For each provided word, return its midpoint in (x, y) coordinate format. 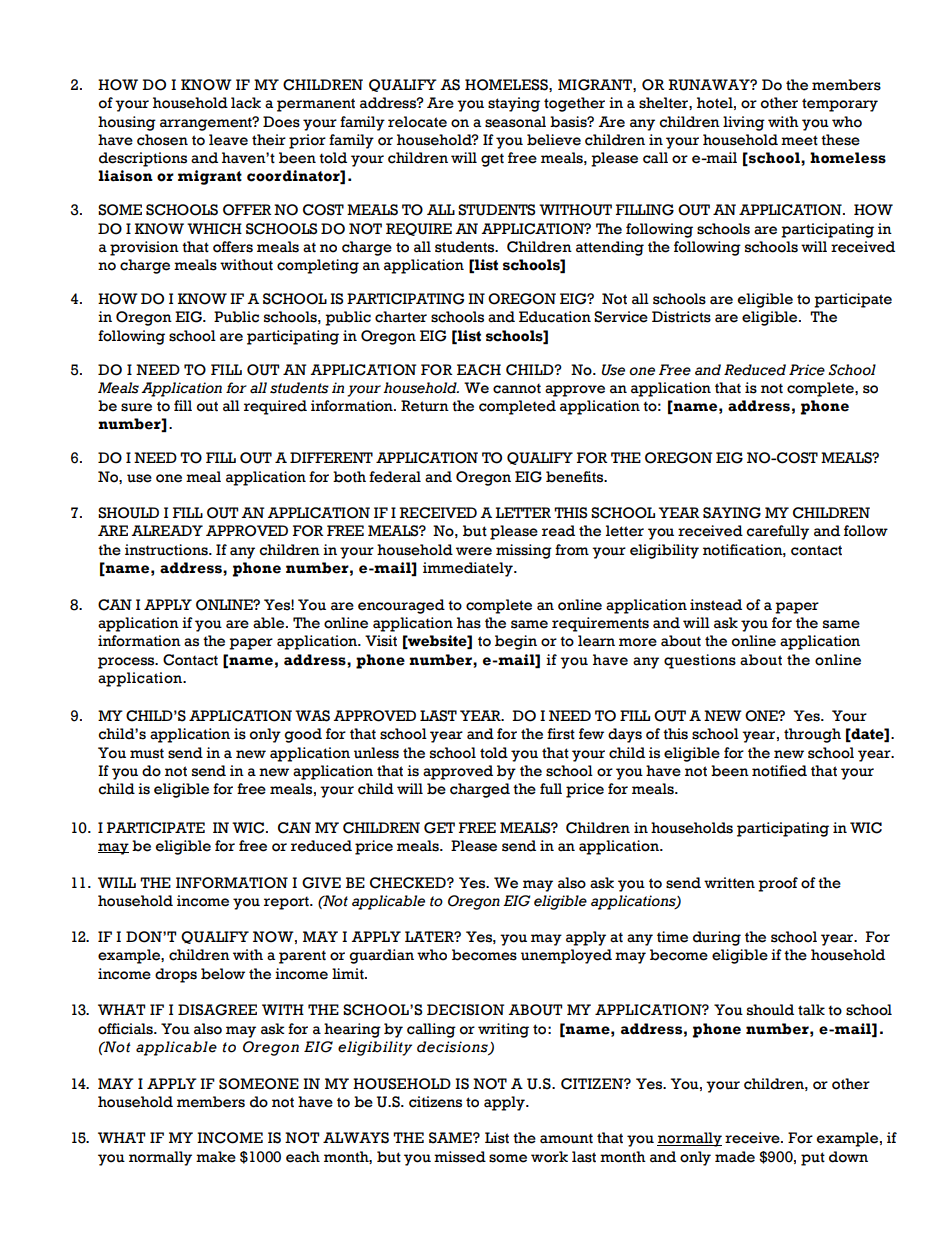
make (216, 1157)
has (469, 623)
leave (228, 140)
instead (716, 605)
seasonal (515, 122)
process (127, 663)
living (744, 123)
